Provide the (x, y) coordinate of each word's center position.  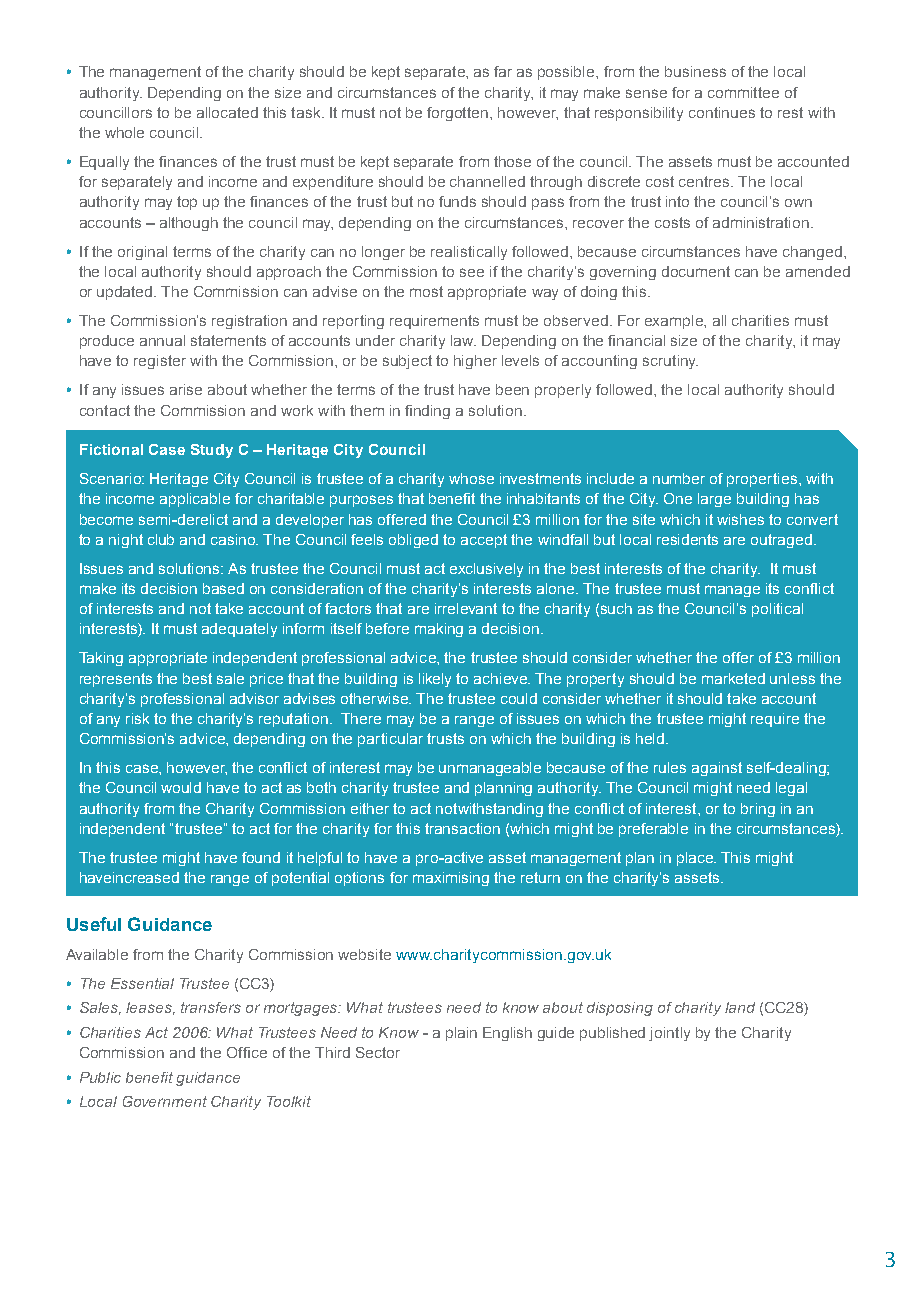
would (181, 787)
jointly (669, 1034)
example (675, 322)
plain (461, 1034)
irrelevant (466, 608)
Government (165, 1101)
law (463, 340)
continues (722, 112)
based (223, 588)
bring (758, 810)
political (777, 610)
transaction (462, 828)
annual (162, 340)
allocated (227, 112)
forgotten (459, 114)
